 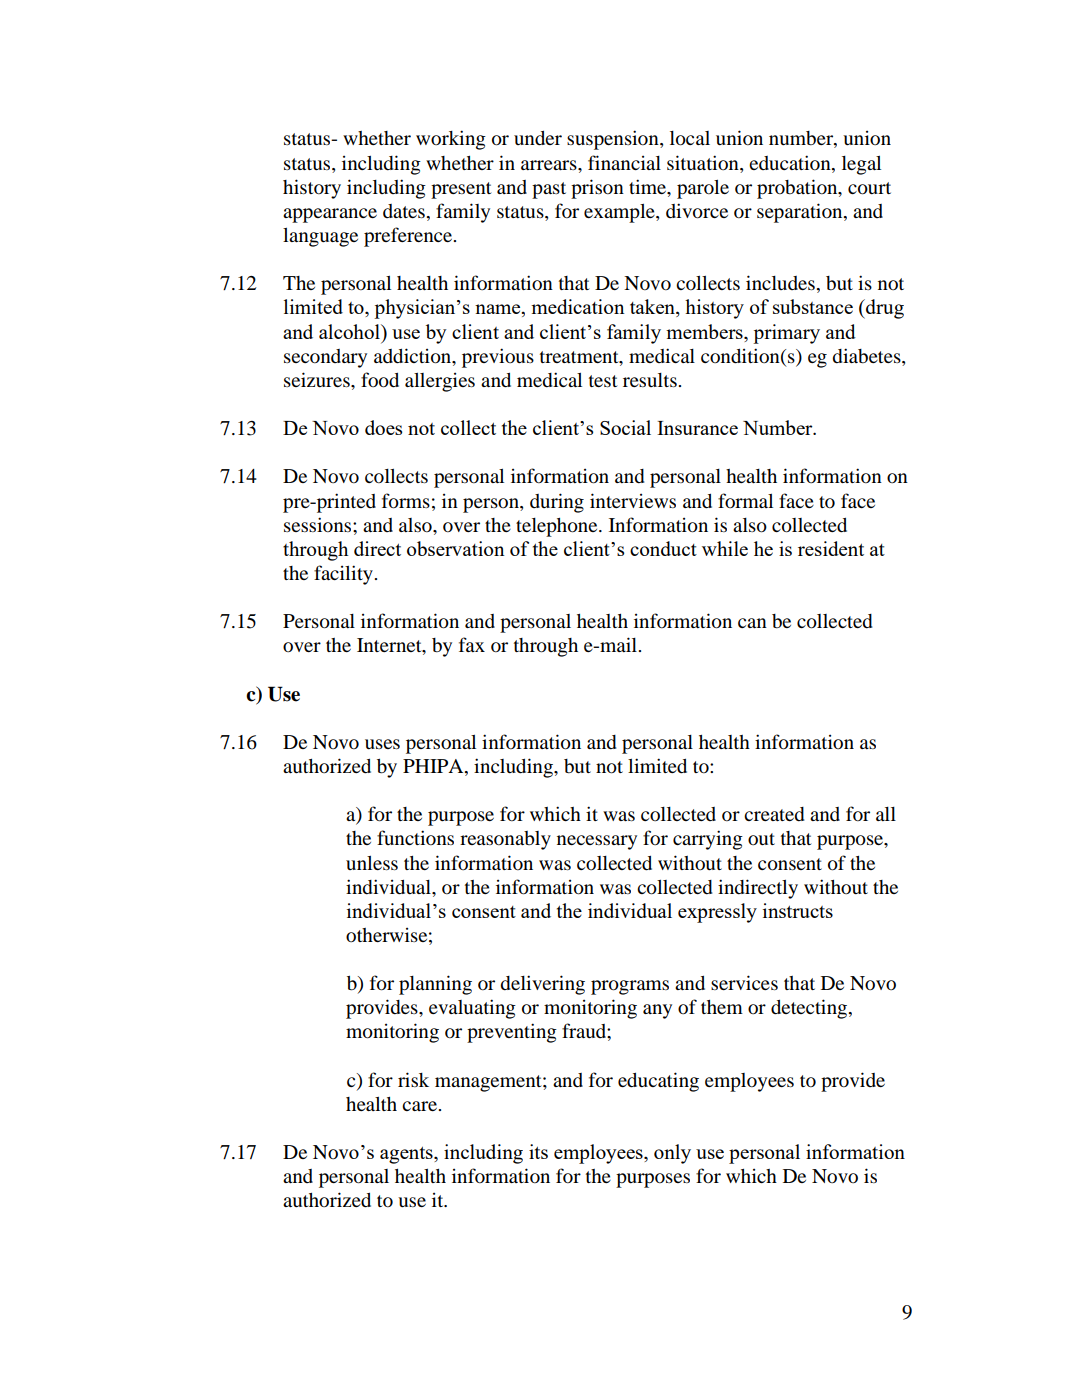 I want to click on diabetes, so click(x=867, y=356).
